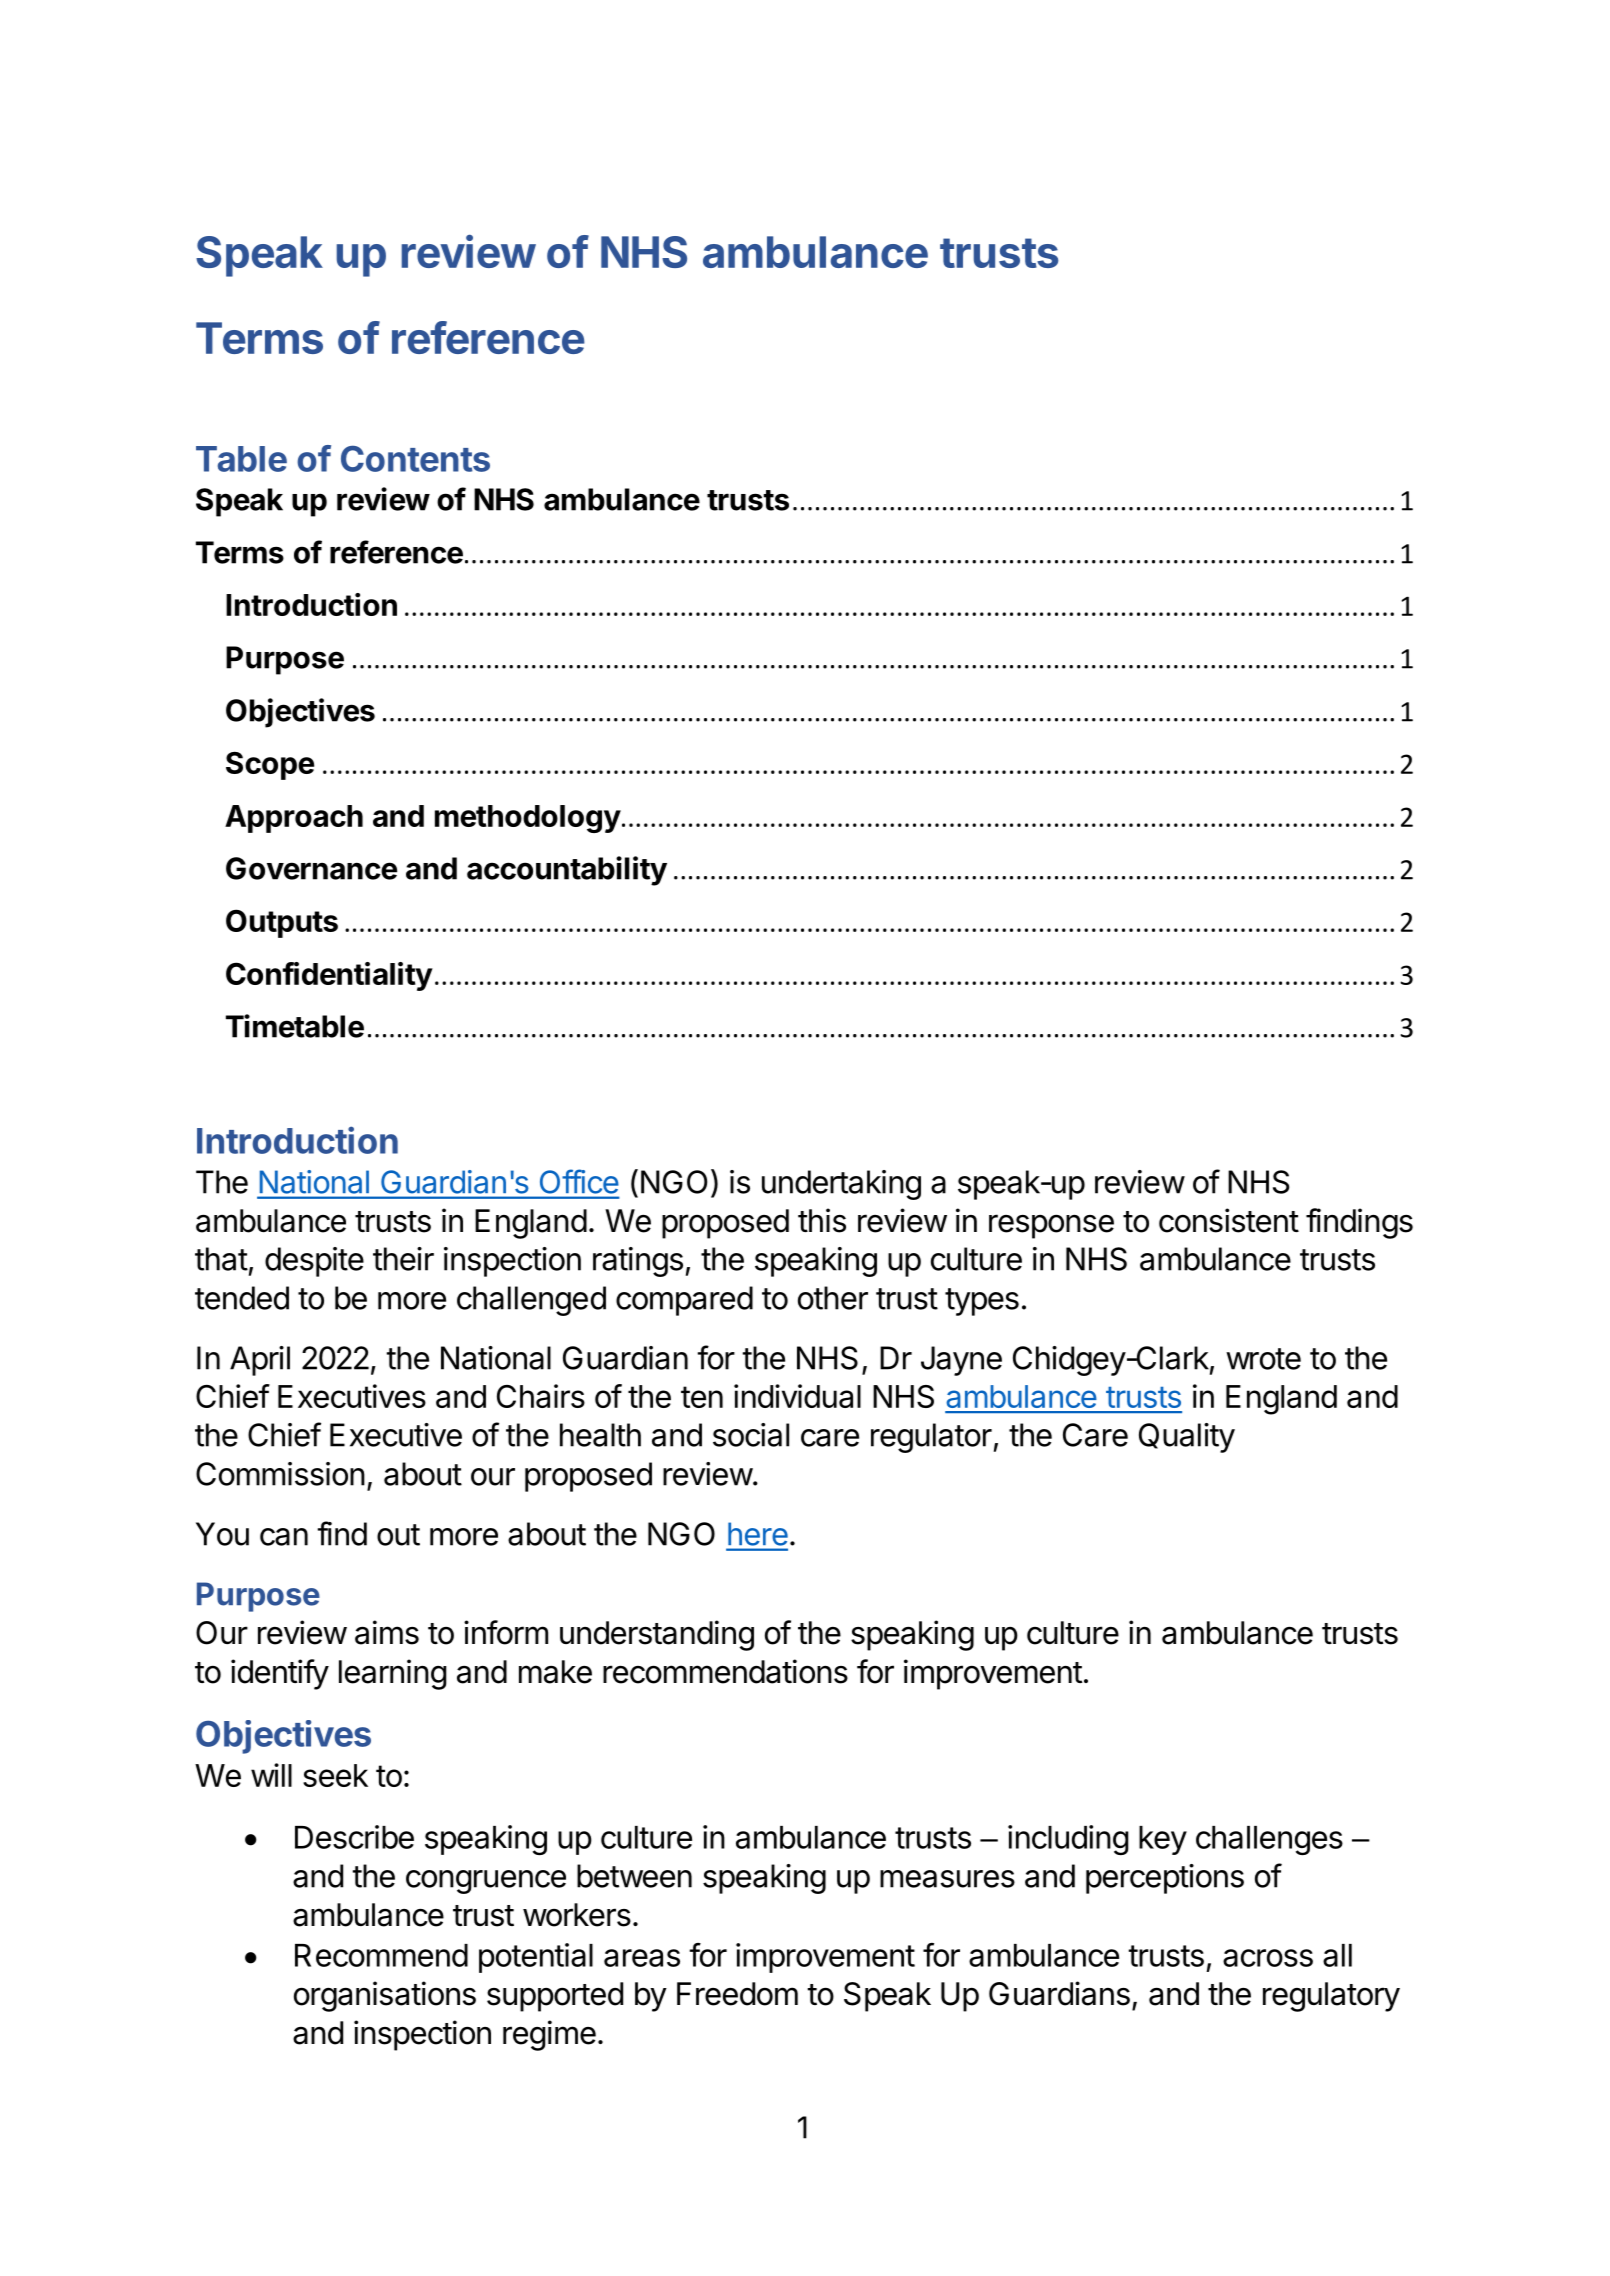 The image size is (1610, 2276). Describe the element at coordinates (282, 923) in the screenshot. I see `Outputs` at that location.
